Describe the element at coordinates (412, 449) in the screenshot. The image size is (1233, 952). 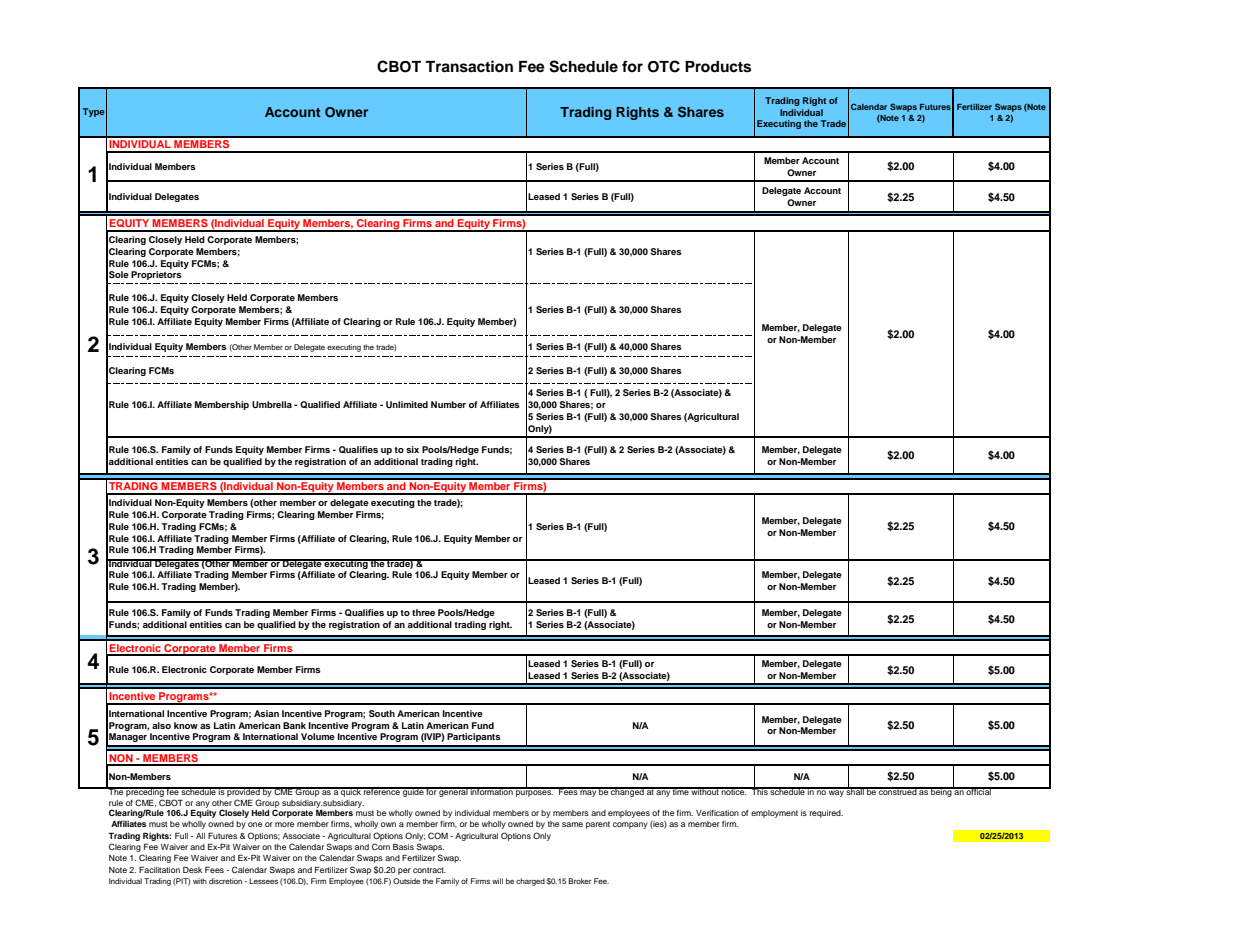
I see `six` at that location.
